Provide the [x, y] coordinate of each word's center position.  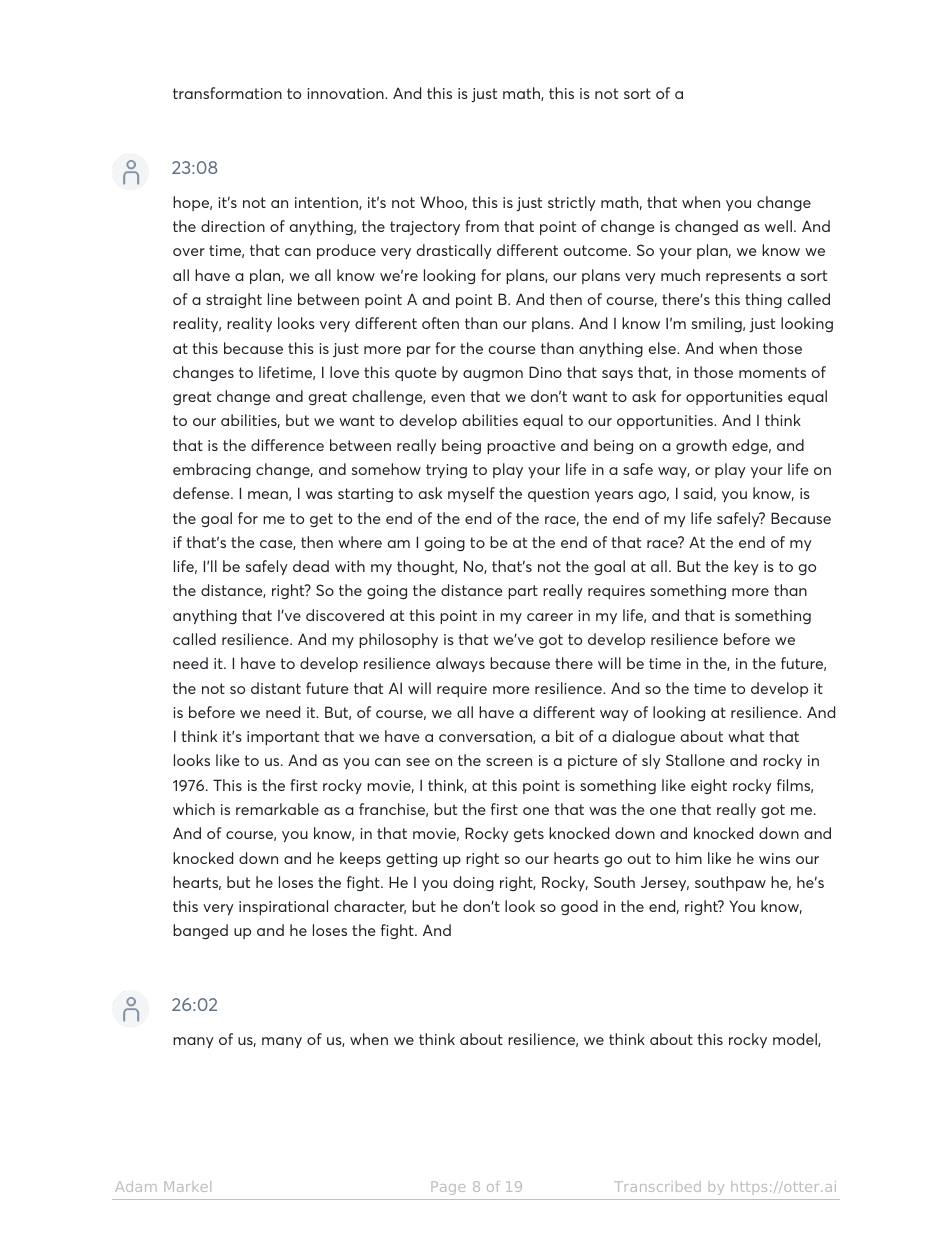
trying [446, 471]
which [194, 809]
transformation [227, 93]
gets [529, 835]
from [482, 226]
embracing [212, 470]
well [778, 226]
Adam [136, 1186]
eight [709, 786]
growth [701, 446]
